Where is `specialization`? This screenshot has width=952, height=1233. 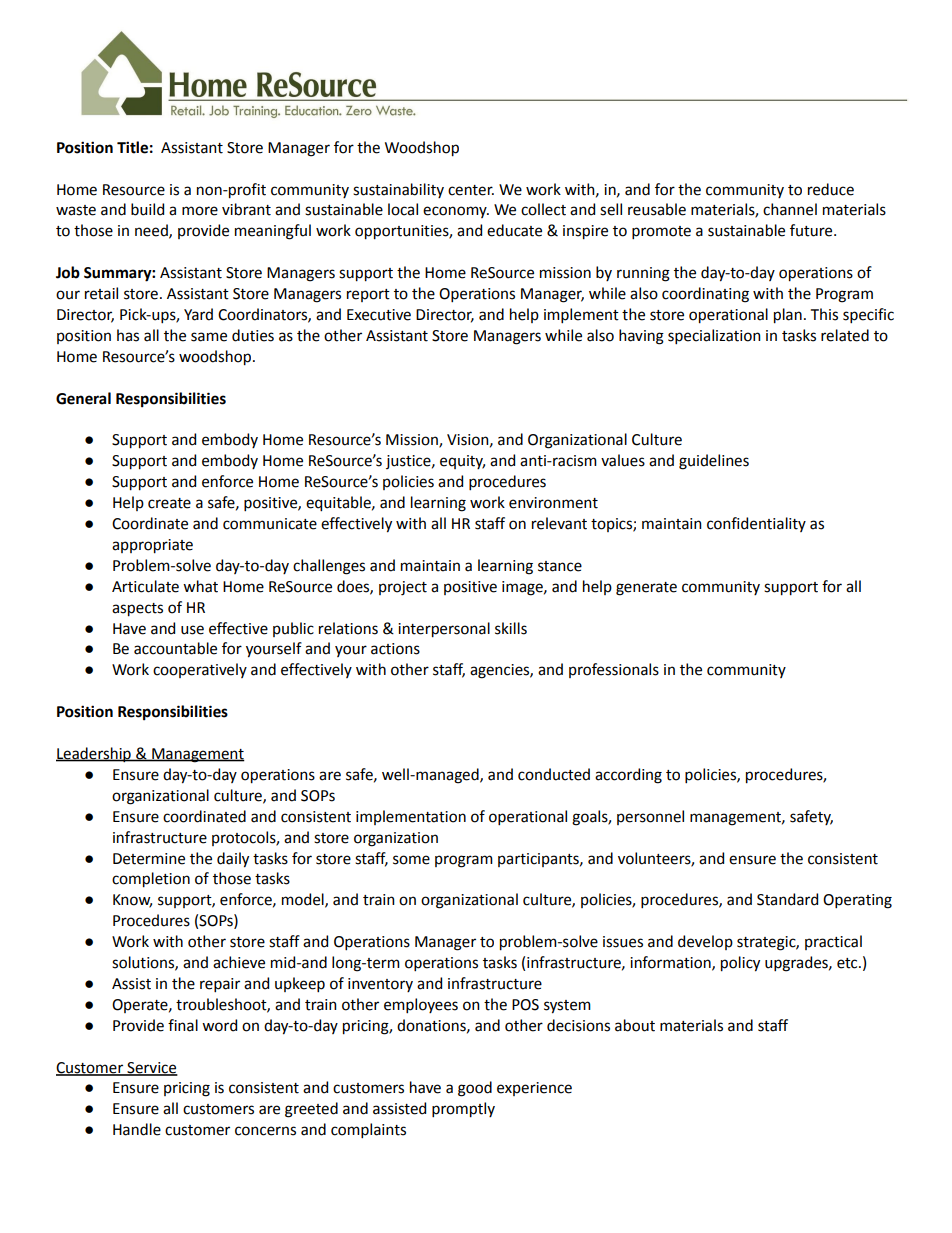 specialization is located at coordinates (714, 336).
